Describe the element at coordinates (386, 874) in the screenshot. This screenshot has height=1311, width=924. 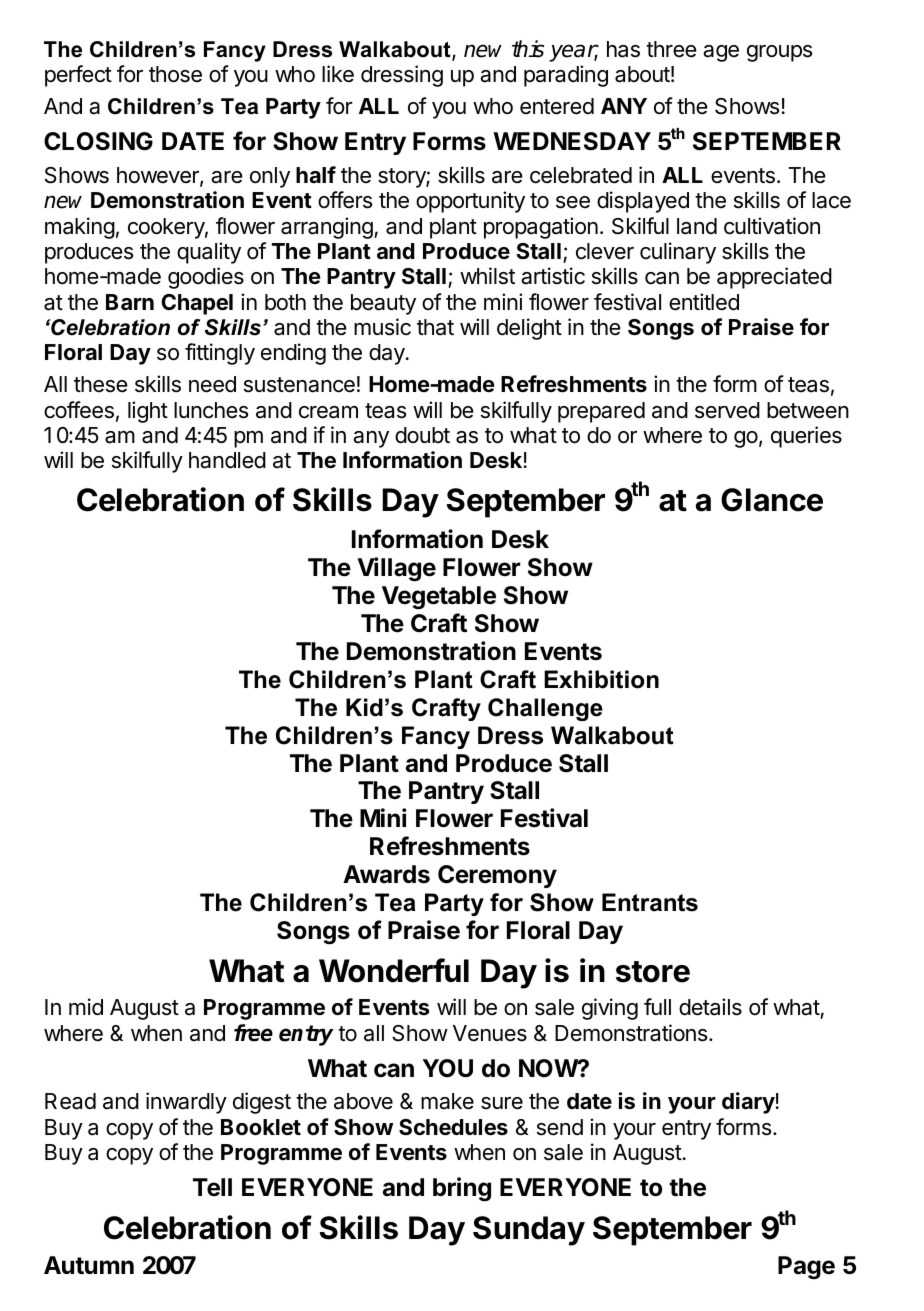
I see `Awards` at that location.
